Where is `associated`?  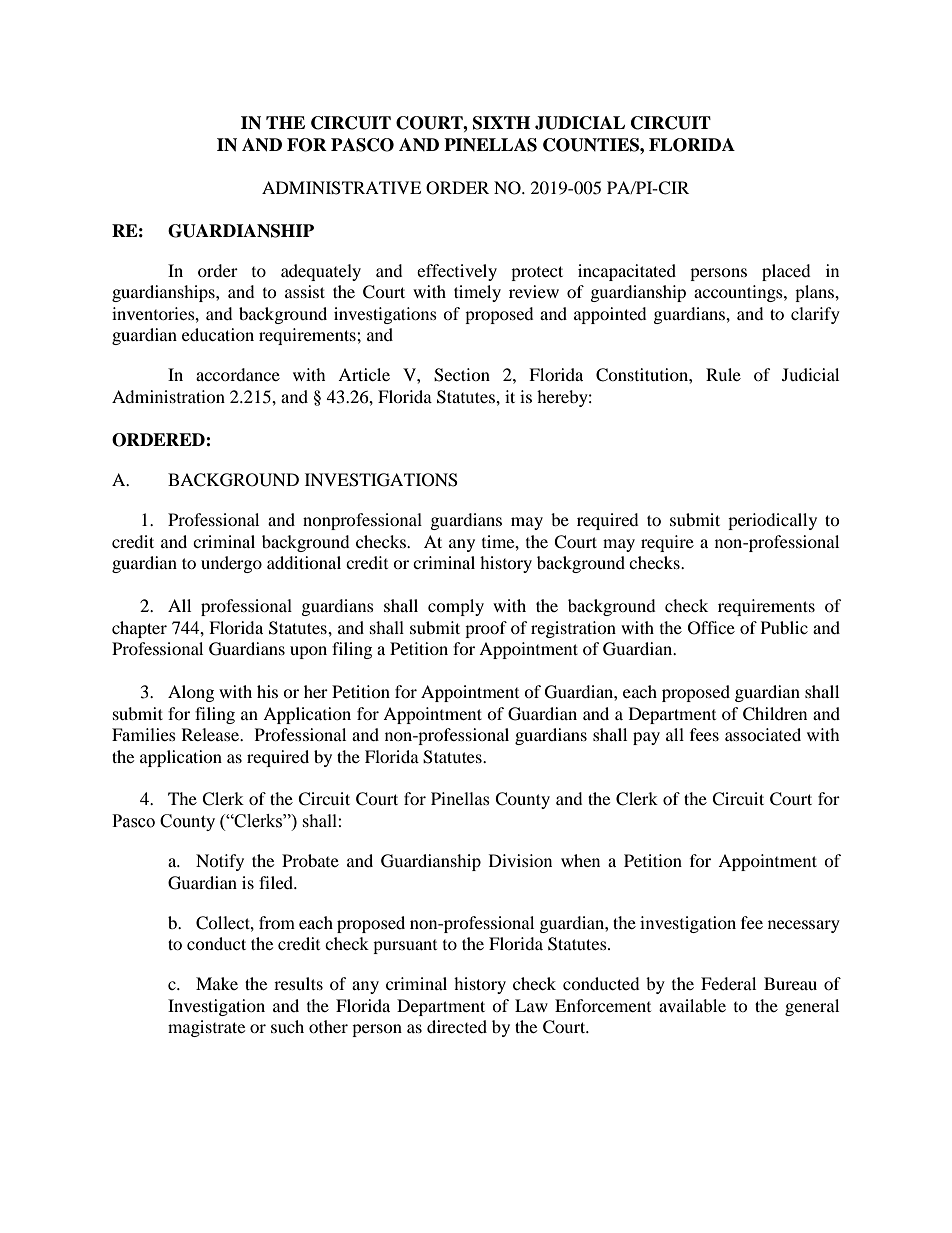
associated is located at coordinates (763, 734).
